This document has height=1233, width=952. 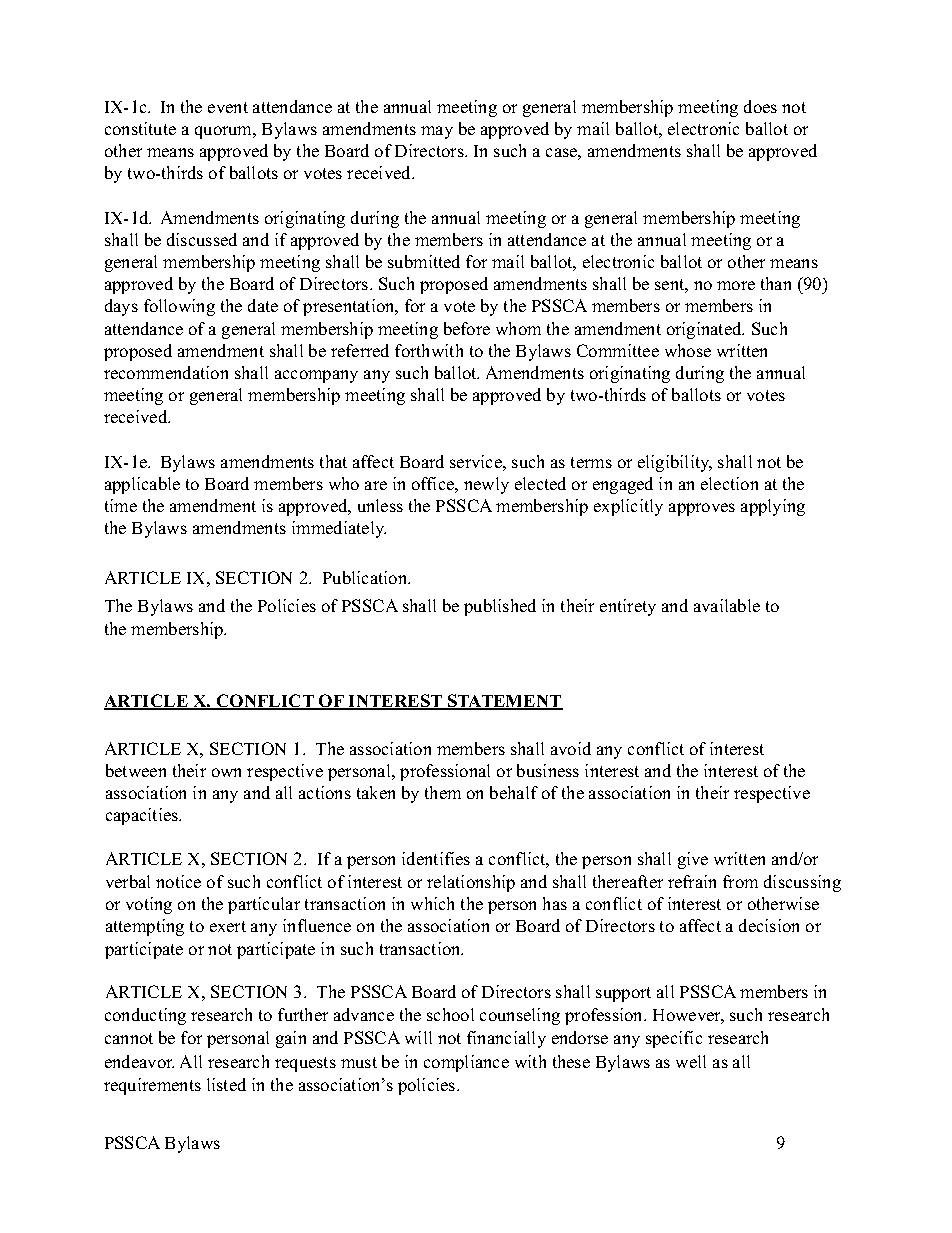 What do you see at coordinates (142, 485) in the document?
I see `applicable` at bounding box center [142, 485].
